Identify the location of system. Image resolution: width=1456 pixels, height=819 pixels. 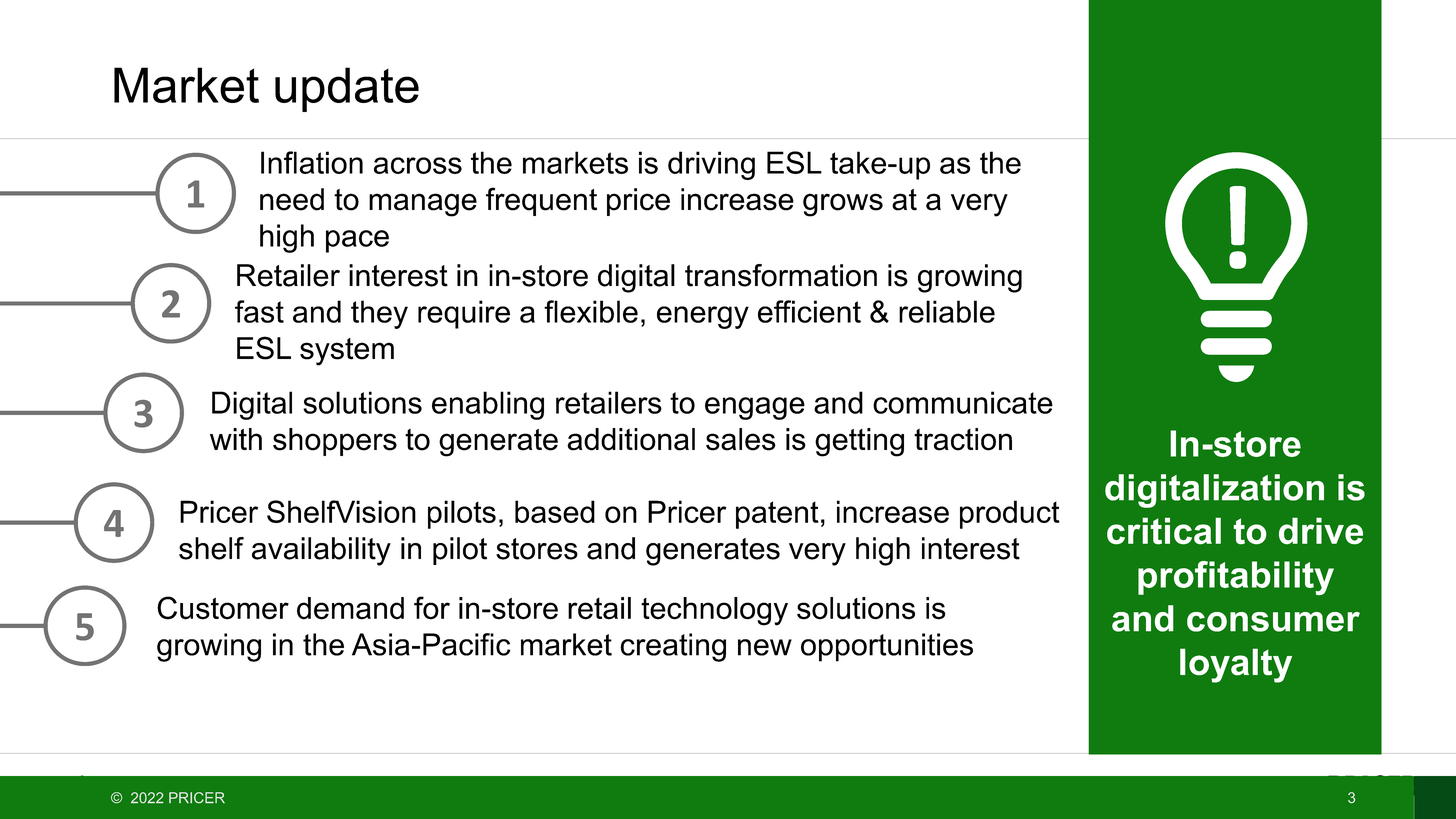
(347, 352).
